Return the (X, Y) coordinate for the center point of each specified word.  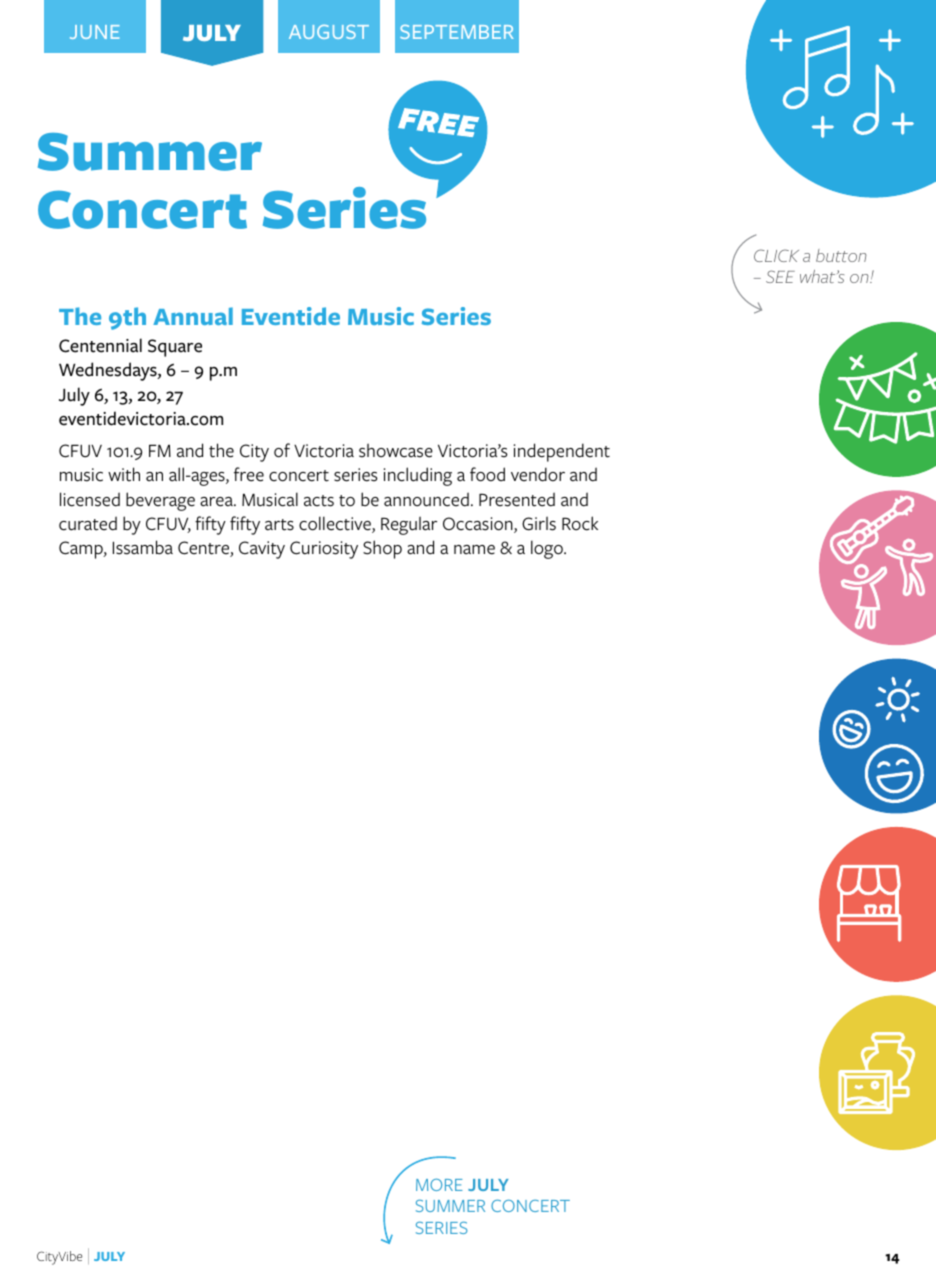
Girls (539, 523)
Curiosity (324, 550)
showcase (396, 450)
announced (426, 499)
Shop (382, 549)
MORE (439, 1184)
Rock (580, 523)
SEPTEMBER (457, 32)
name (474, 550)
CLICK (776, 255)
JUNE (94, 32)
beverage (160, 501)
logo (548, 549)
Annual (193, 316)
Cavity (262, 550)
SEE (780, 276)
